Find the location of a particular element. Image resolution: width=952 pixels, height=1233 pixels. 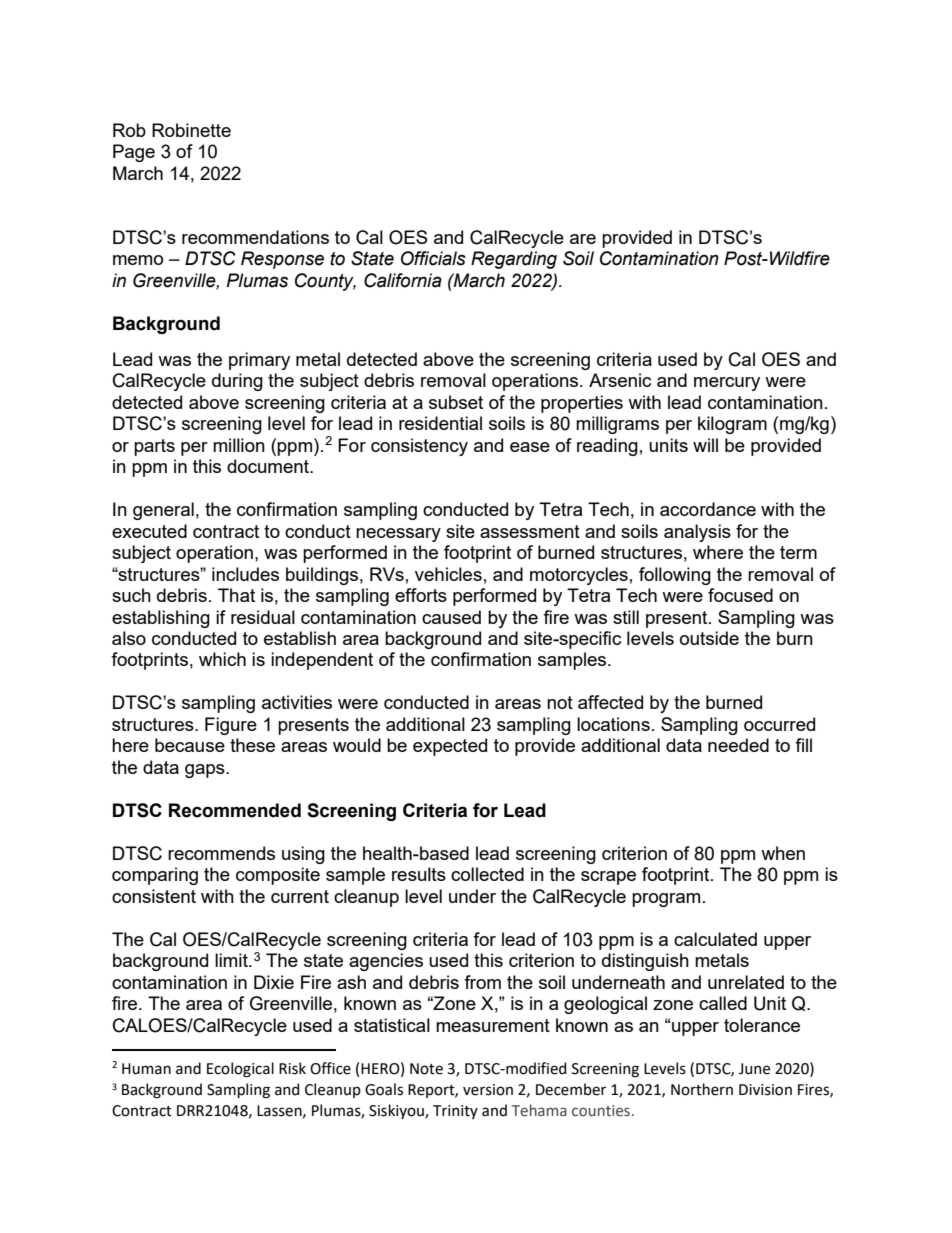

version is located at coordinates (488, 1090).
